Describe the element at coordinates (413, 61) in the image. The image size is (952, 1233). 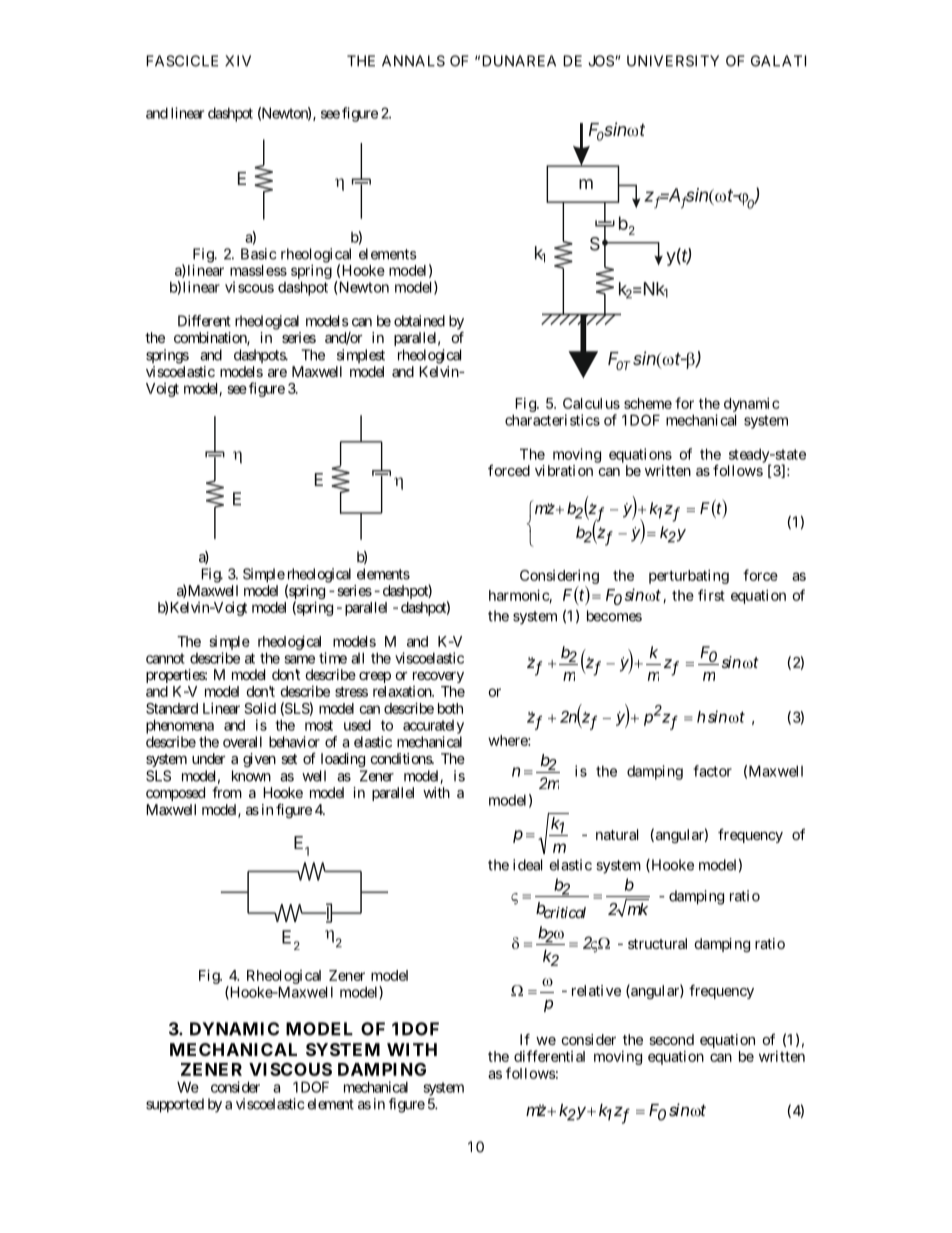
I see `ANNALS` at that location.
